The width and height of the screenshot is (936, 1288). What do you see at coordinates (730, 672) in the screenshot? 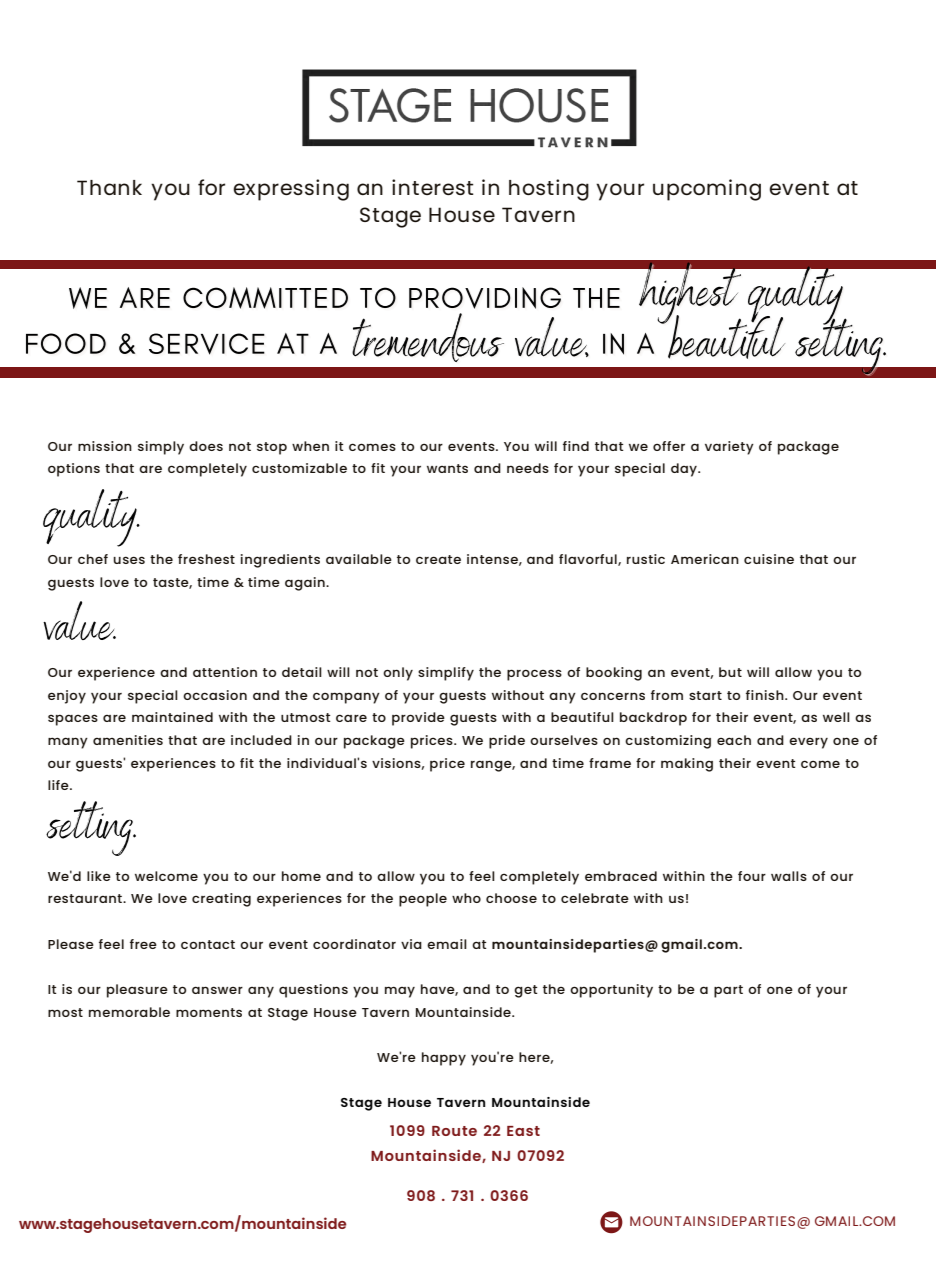
I see `but` at bounding box center [730, 672].
